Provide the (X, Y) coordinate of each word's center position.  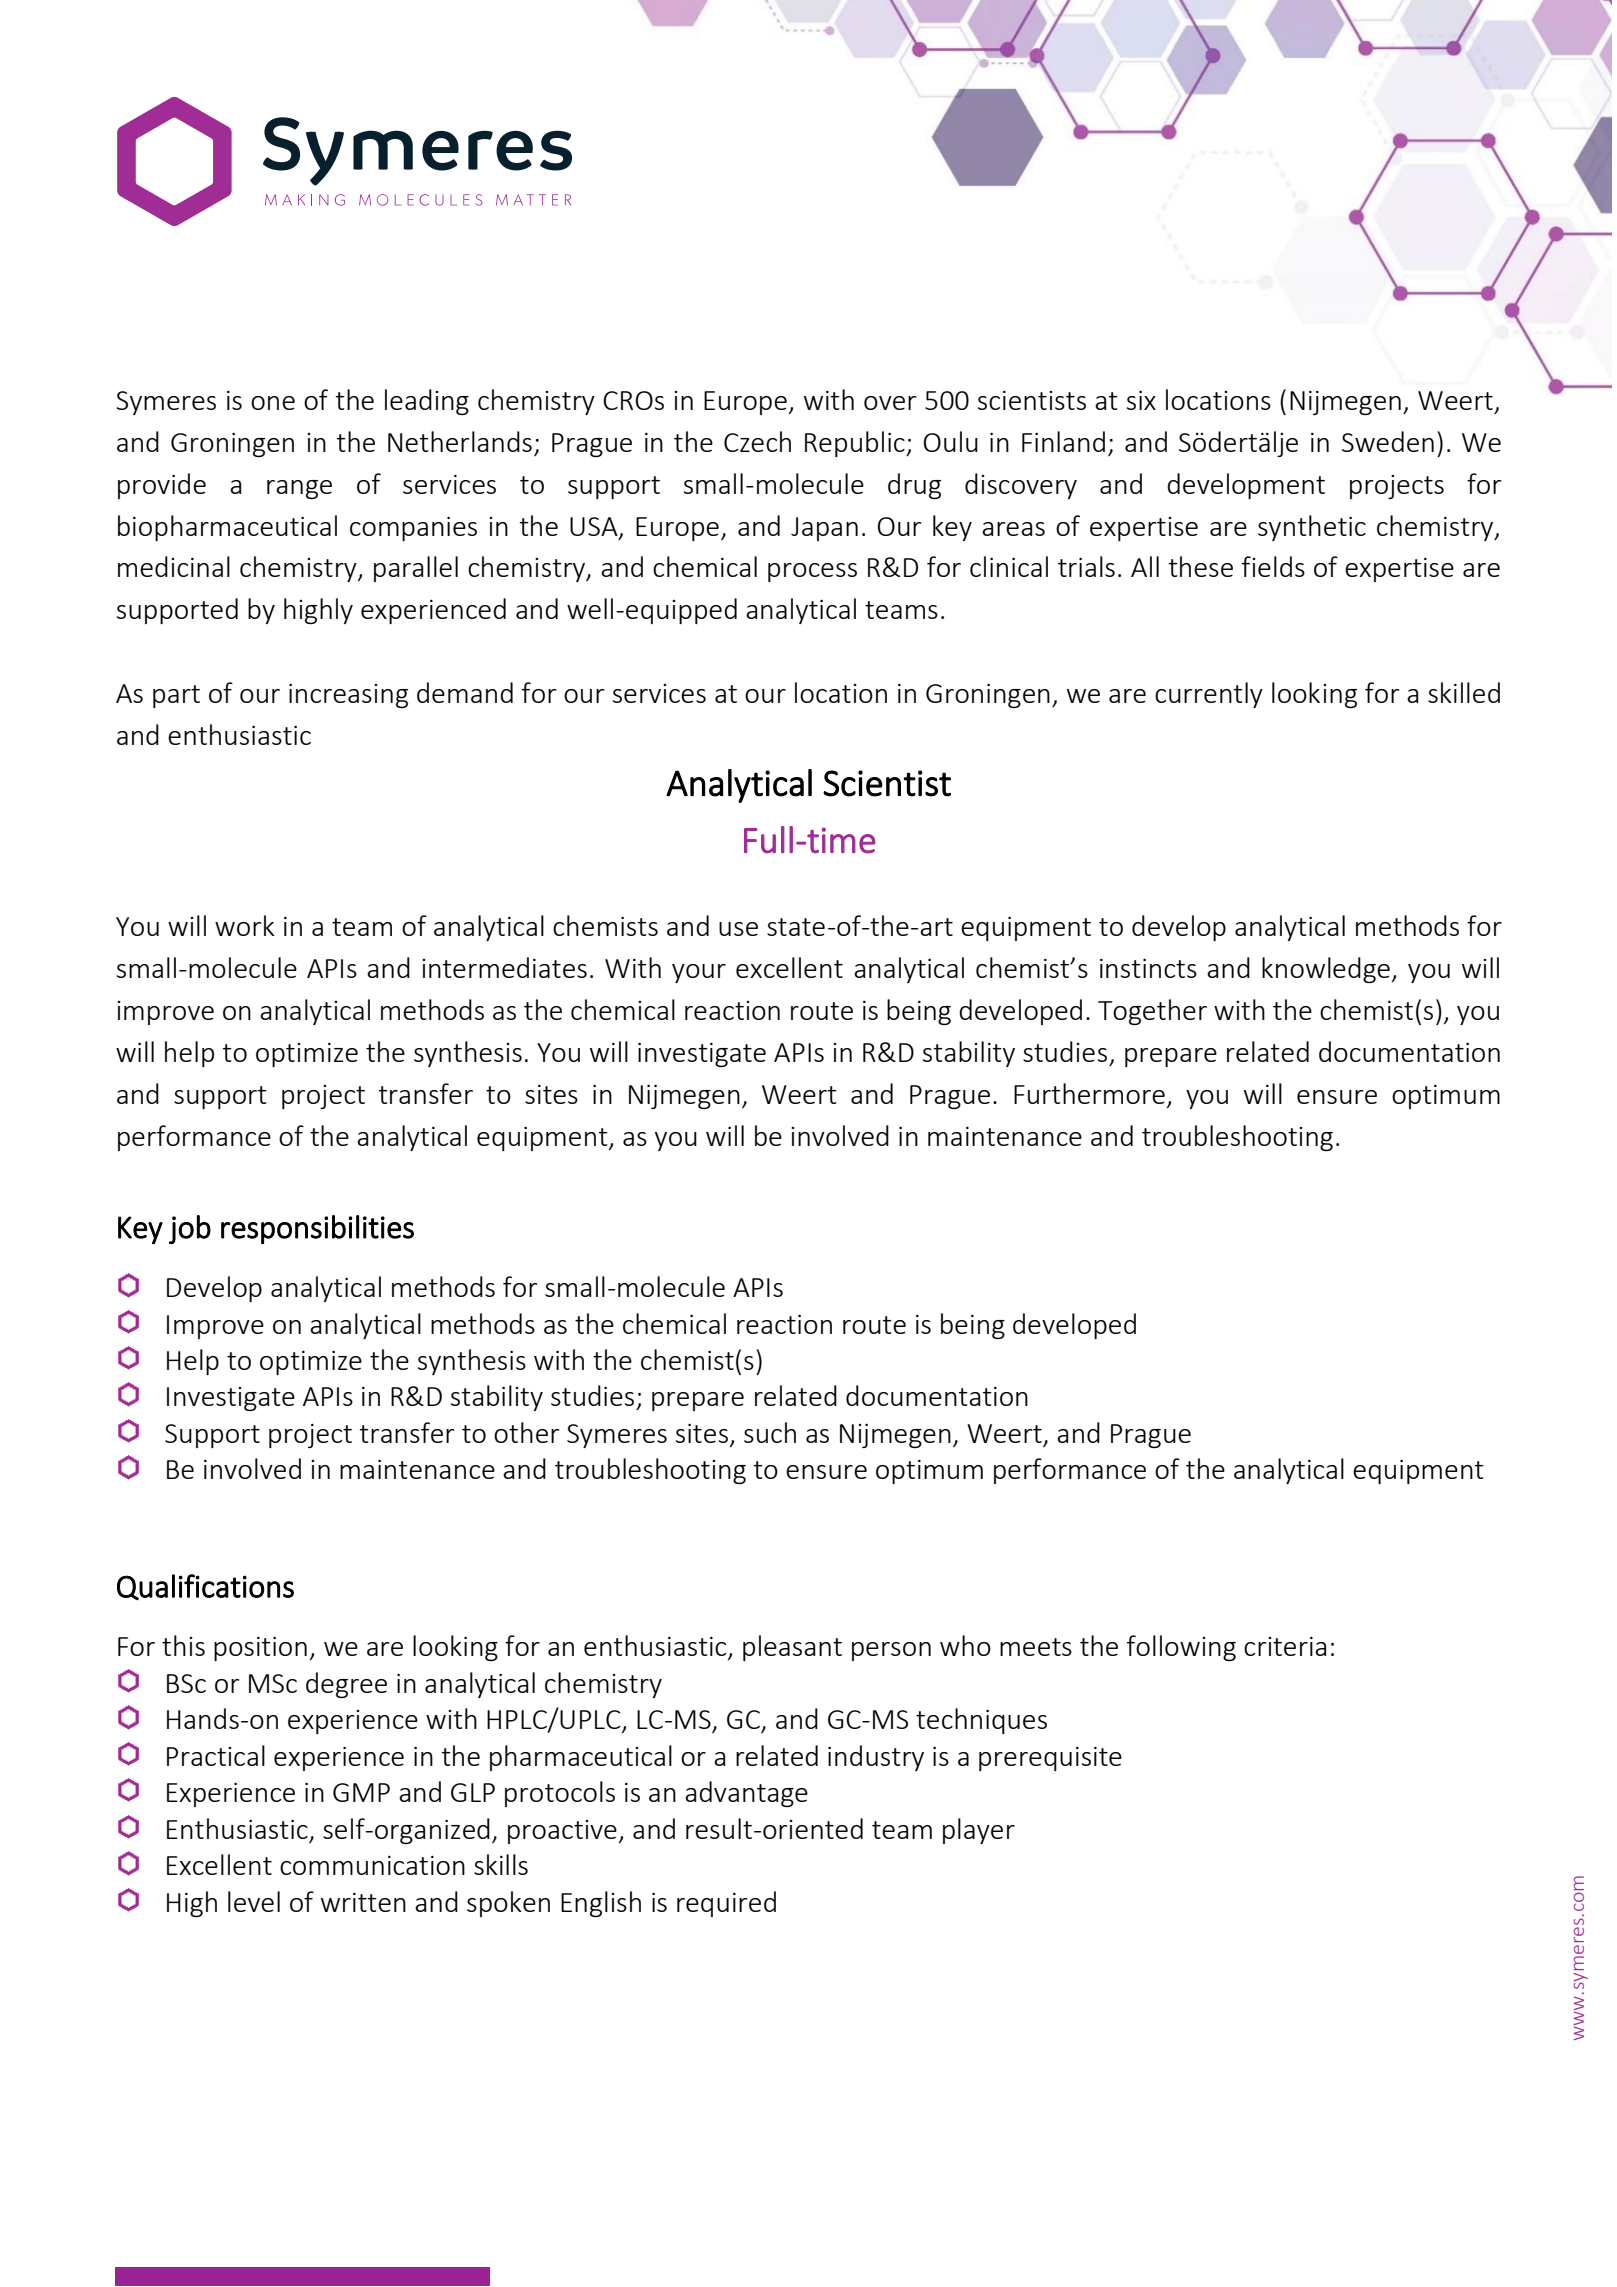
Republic (856, 444)
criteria (1285, 1646)
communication (372, 1865)
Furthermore (1089, 1093)
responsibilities (317, 1229)
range (299, 489)
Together (1152, 1012)
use (738, 929)
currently (1209, 695)
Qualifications (205, 1587)
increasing (348, 695)
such (770, 1432)
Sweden (1388, 441)
